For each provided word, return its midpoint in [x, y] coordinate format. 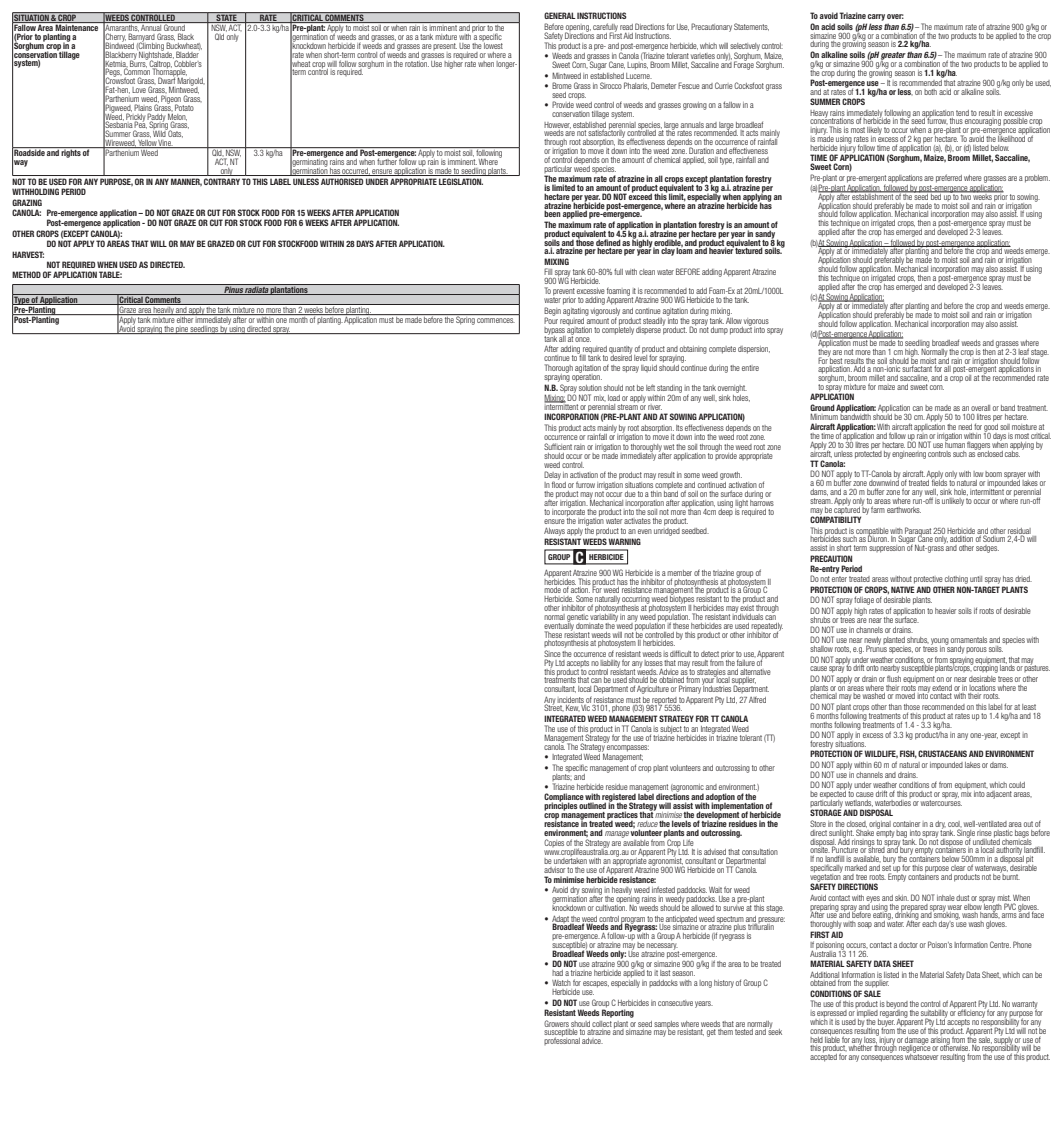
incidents [570, 700]
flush [894, 678]
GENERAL [560, 15]
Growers [556, 1023]
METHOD [26, 274]
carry [876, 17]
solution [590, 388]
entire [750, 368]
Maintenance [77, 26]
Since [552, 653]
